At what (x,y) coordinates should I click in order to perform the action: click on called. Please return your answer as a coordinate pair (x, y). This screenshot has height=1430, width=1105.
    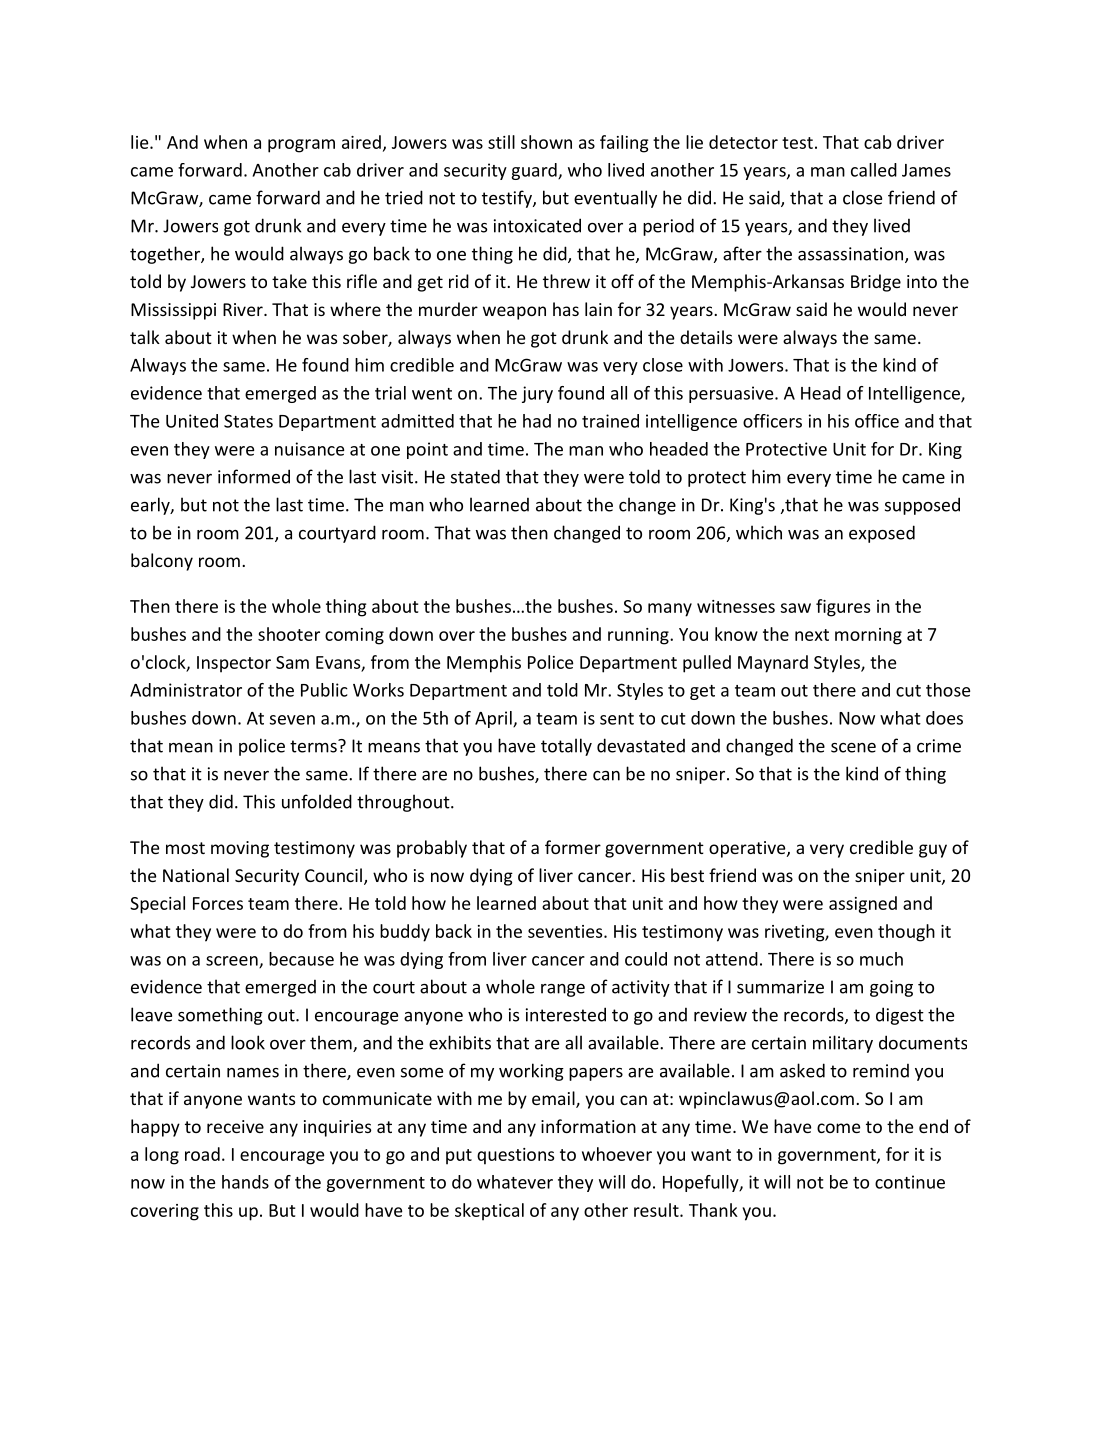
    Looking at the image, I should click on (874, 170).
